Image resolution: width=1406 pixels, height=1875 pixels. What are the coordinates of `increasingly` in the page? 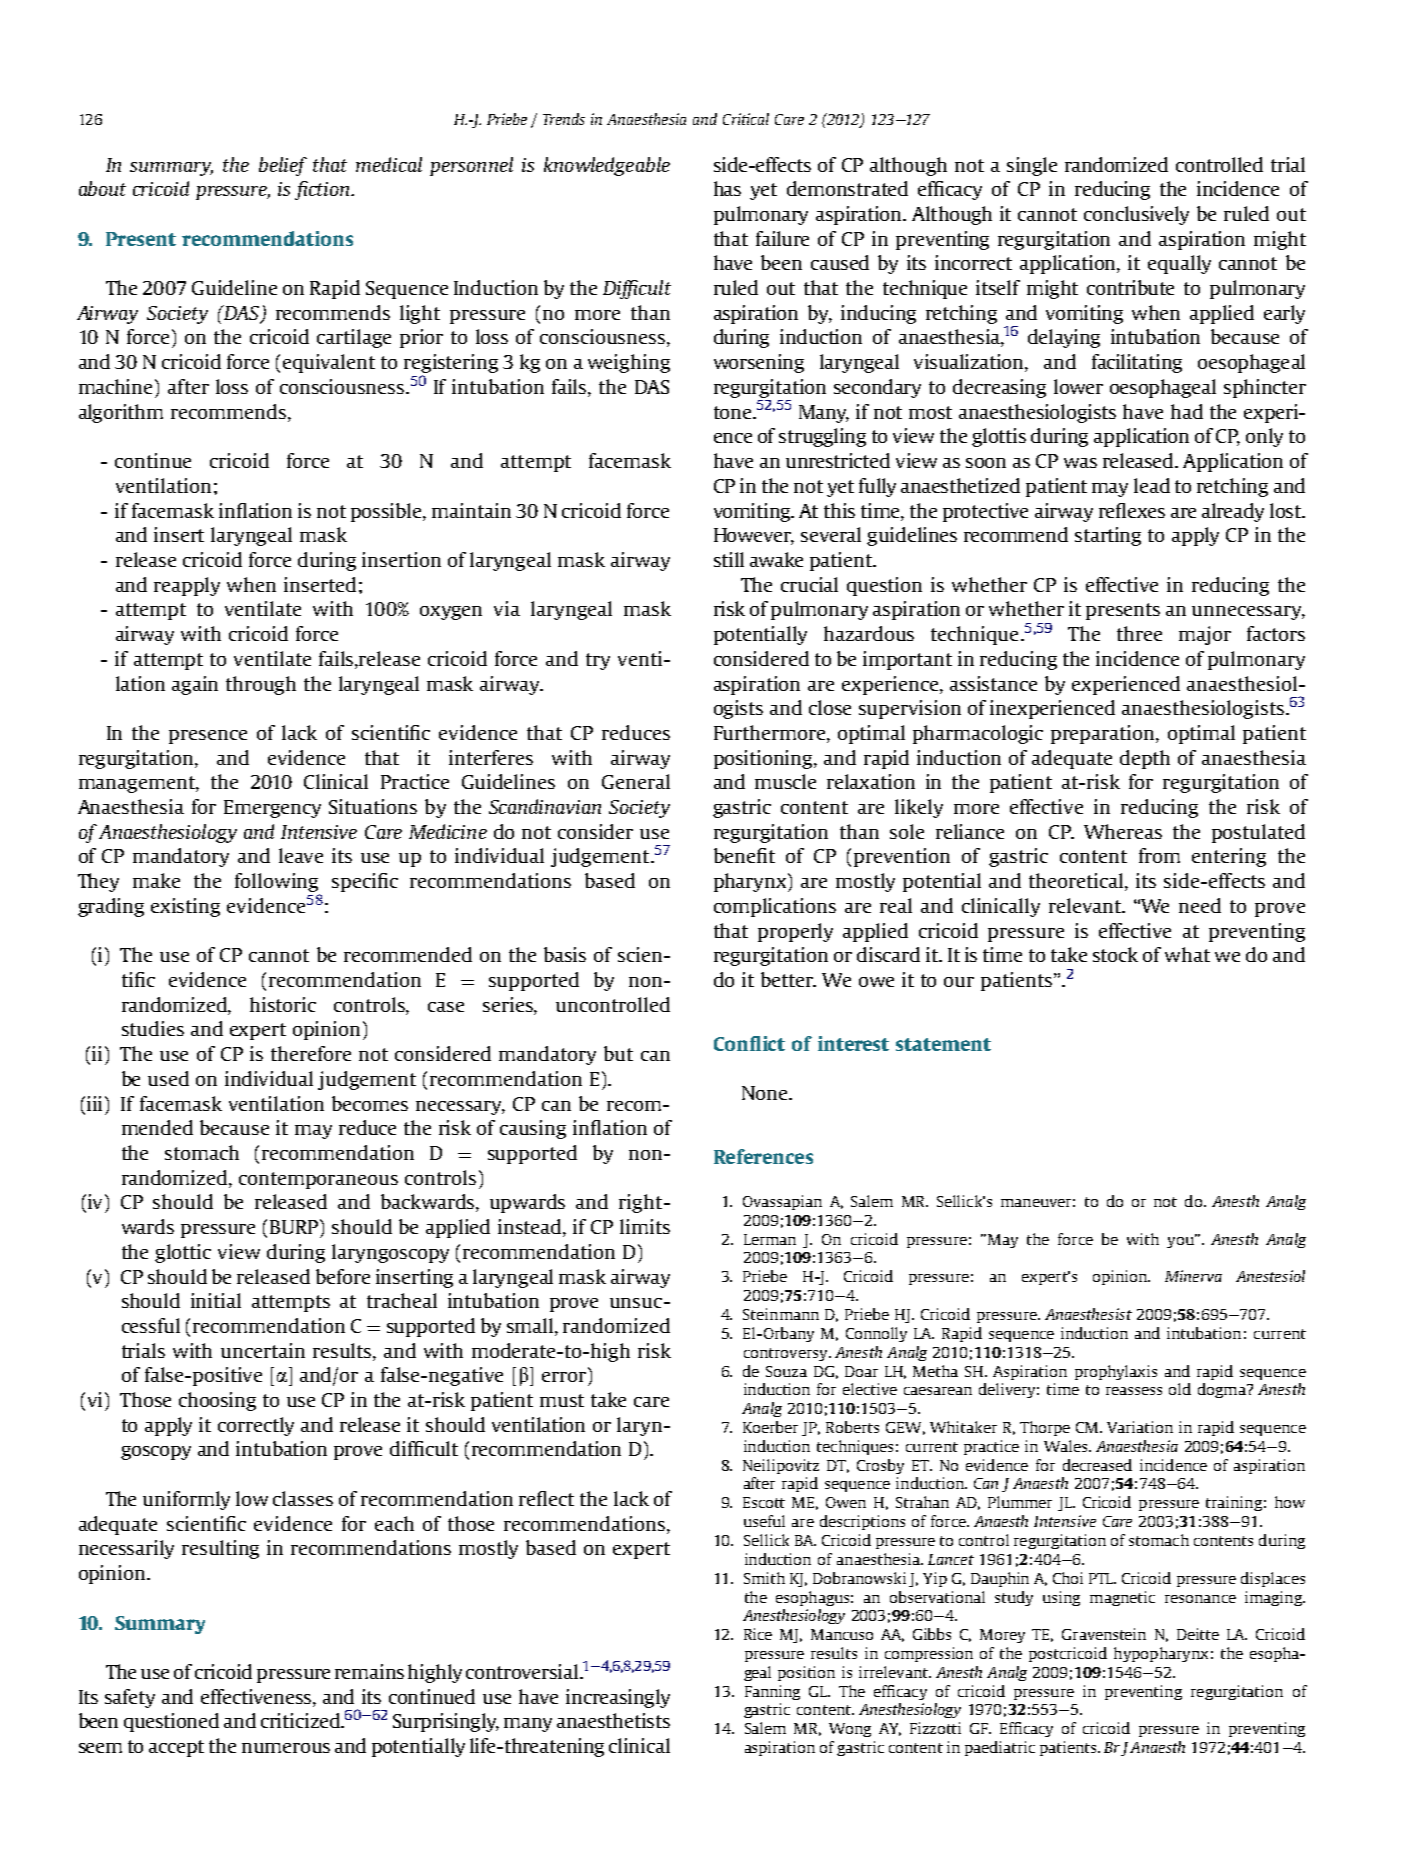 It's located at (618, 1698).
